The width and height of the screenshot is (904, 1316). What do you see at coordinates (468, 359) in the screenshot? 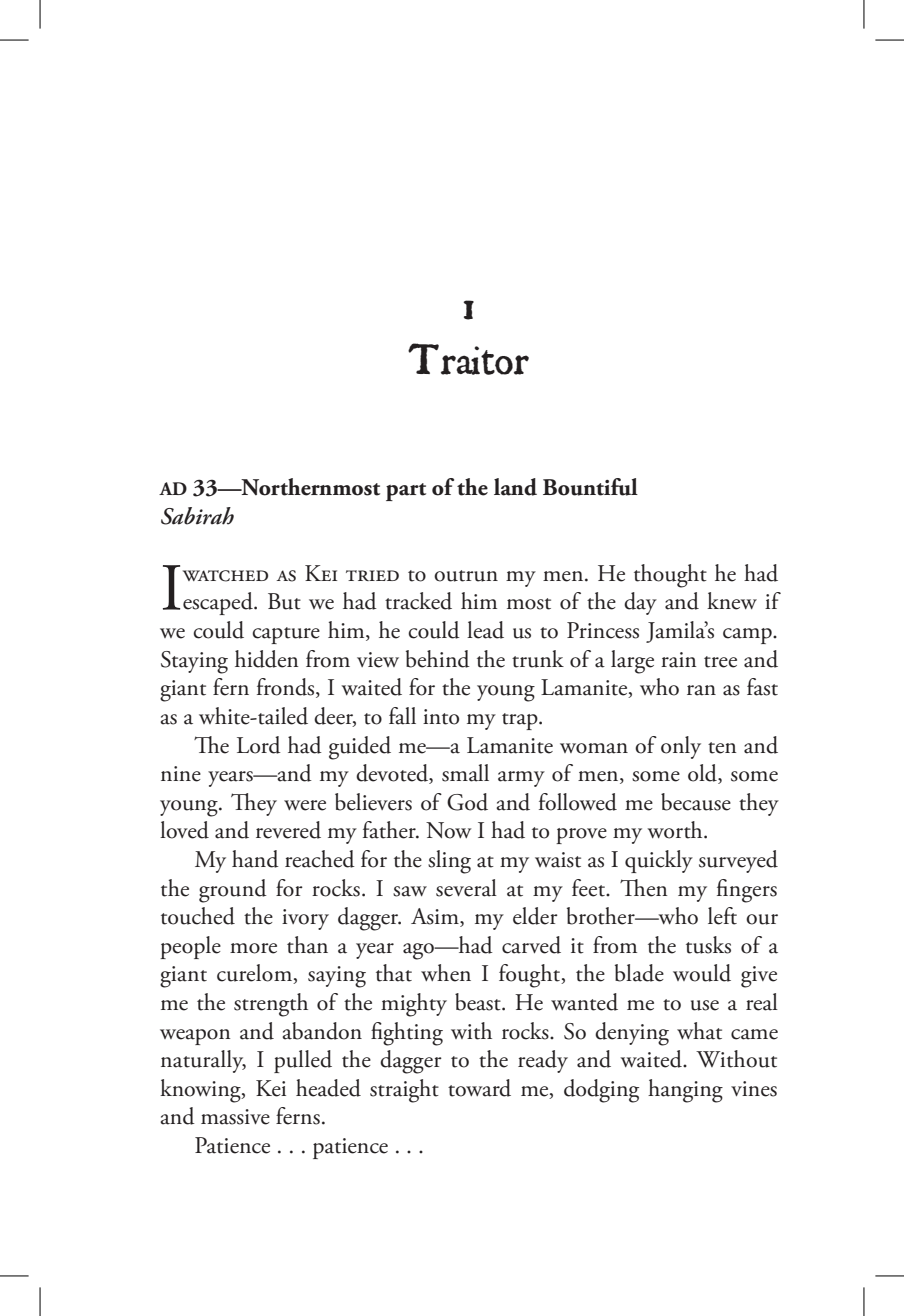
I see `Traitor` at bounding box center [468, 359].
